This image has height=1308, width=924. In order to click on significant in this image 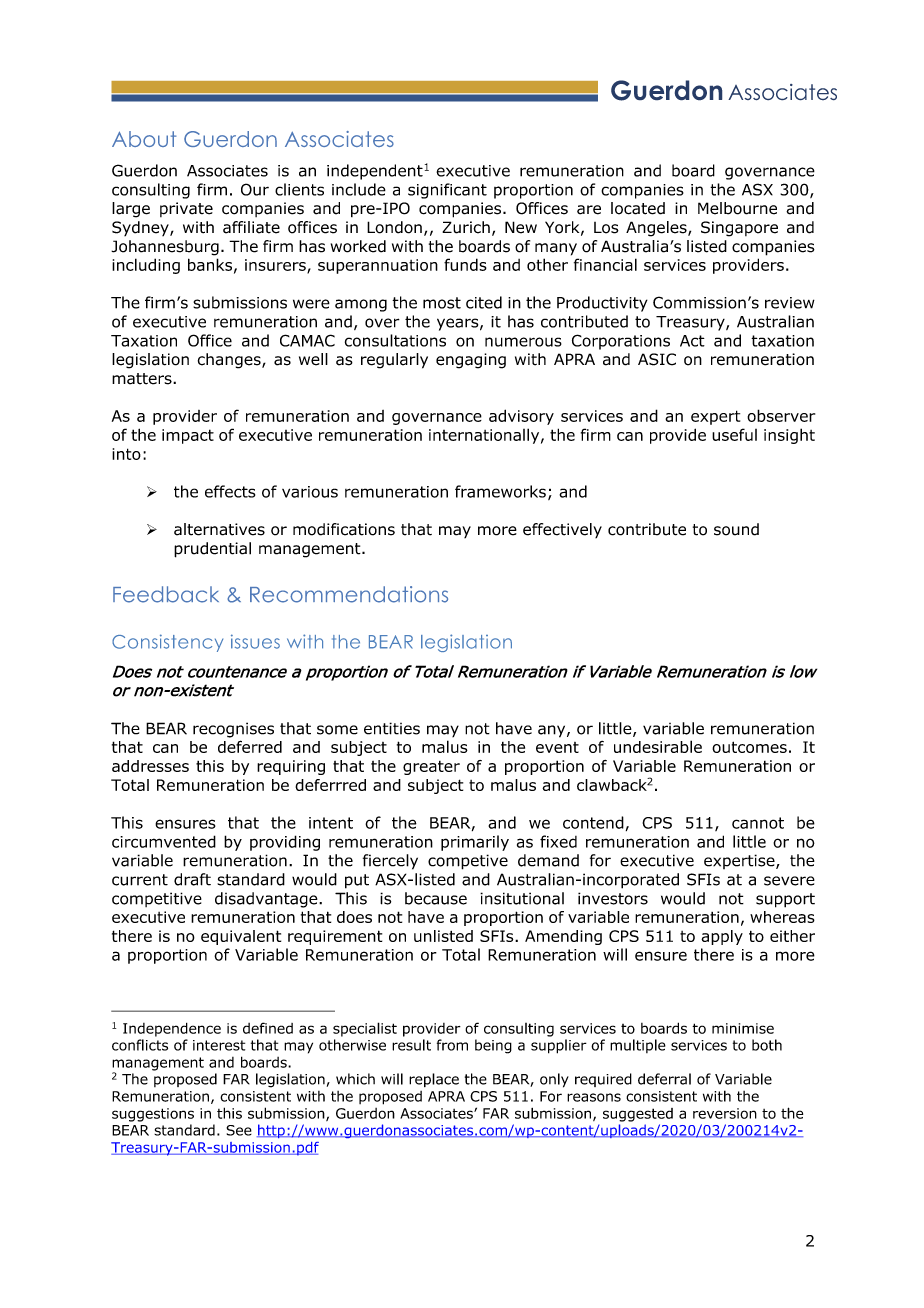, I will do `click(447, 191)`.
